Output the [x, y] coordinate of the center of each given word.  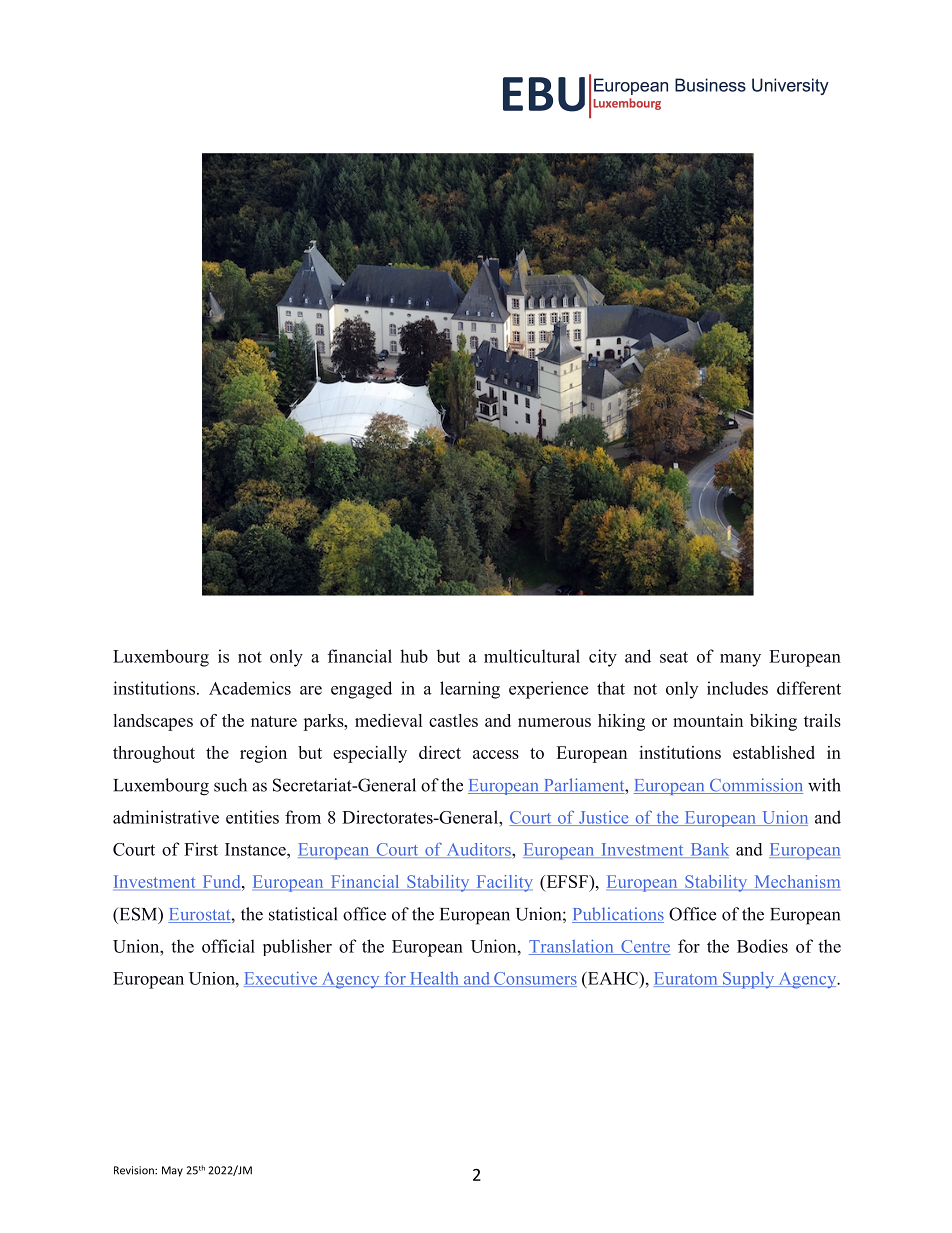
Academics [250, 688]
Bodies [762, 946]
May [172, 1171]
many [740, 660]
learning [470, 690]
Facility [505, 883]
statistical [303, 914]
